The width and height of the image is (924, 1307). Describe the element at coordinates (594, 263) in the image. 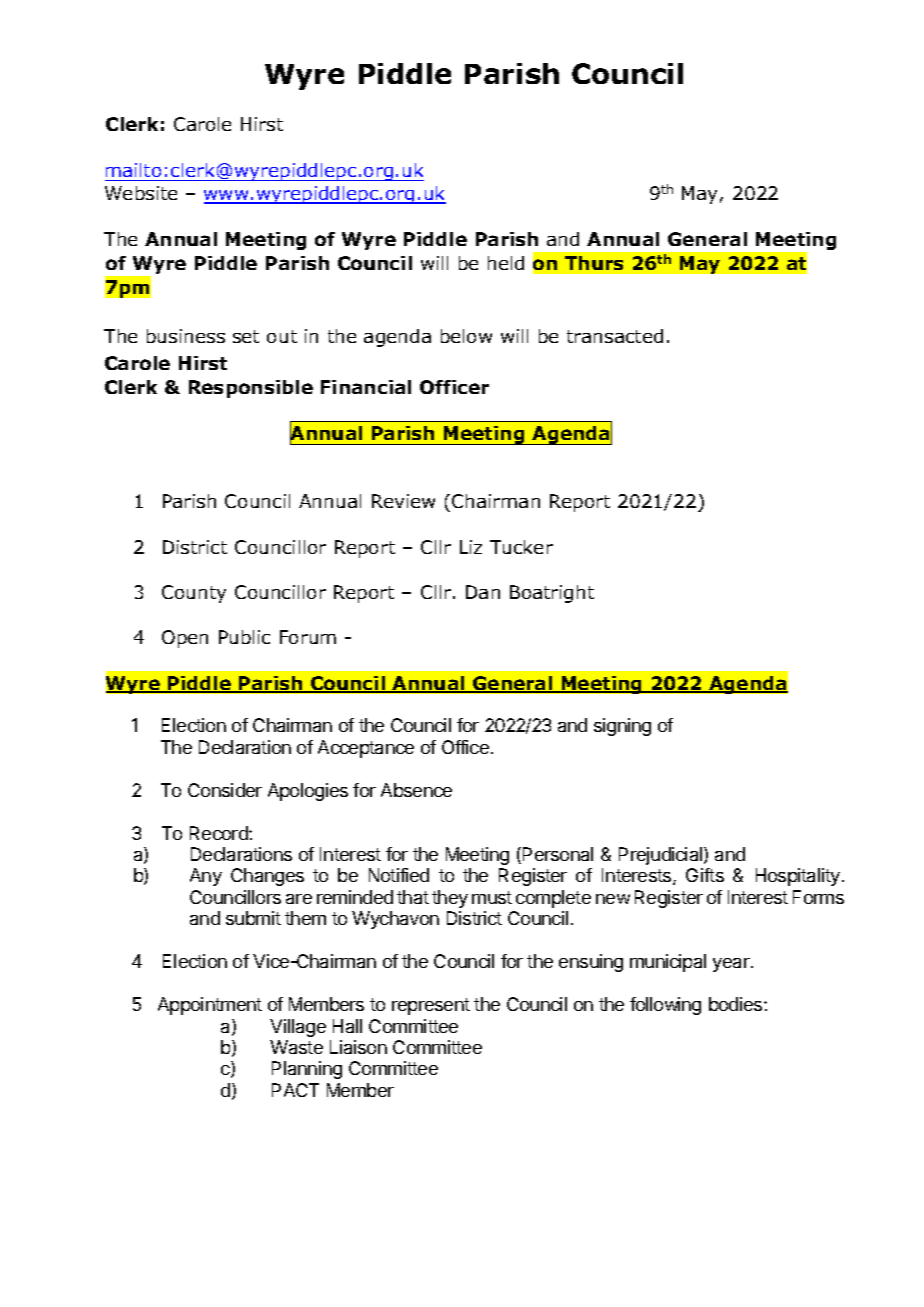

I see `Thurs` at that location.
